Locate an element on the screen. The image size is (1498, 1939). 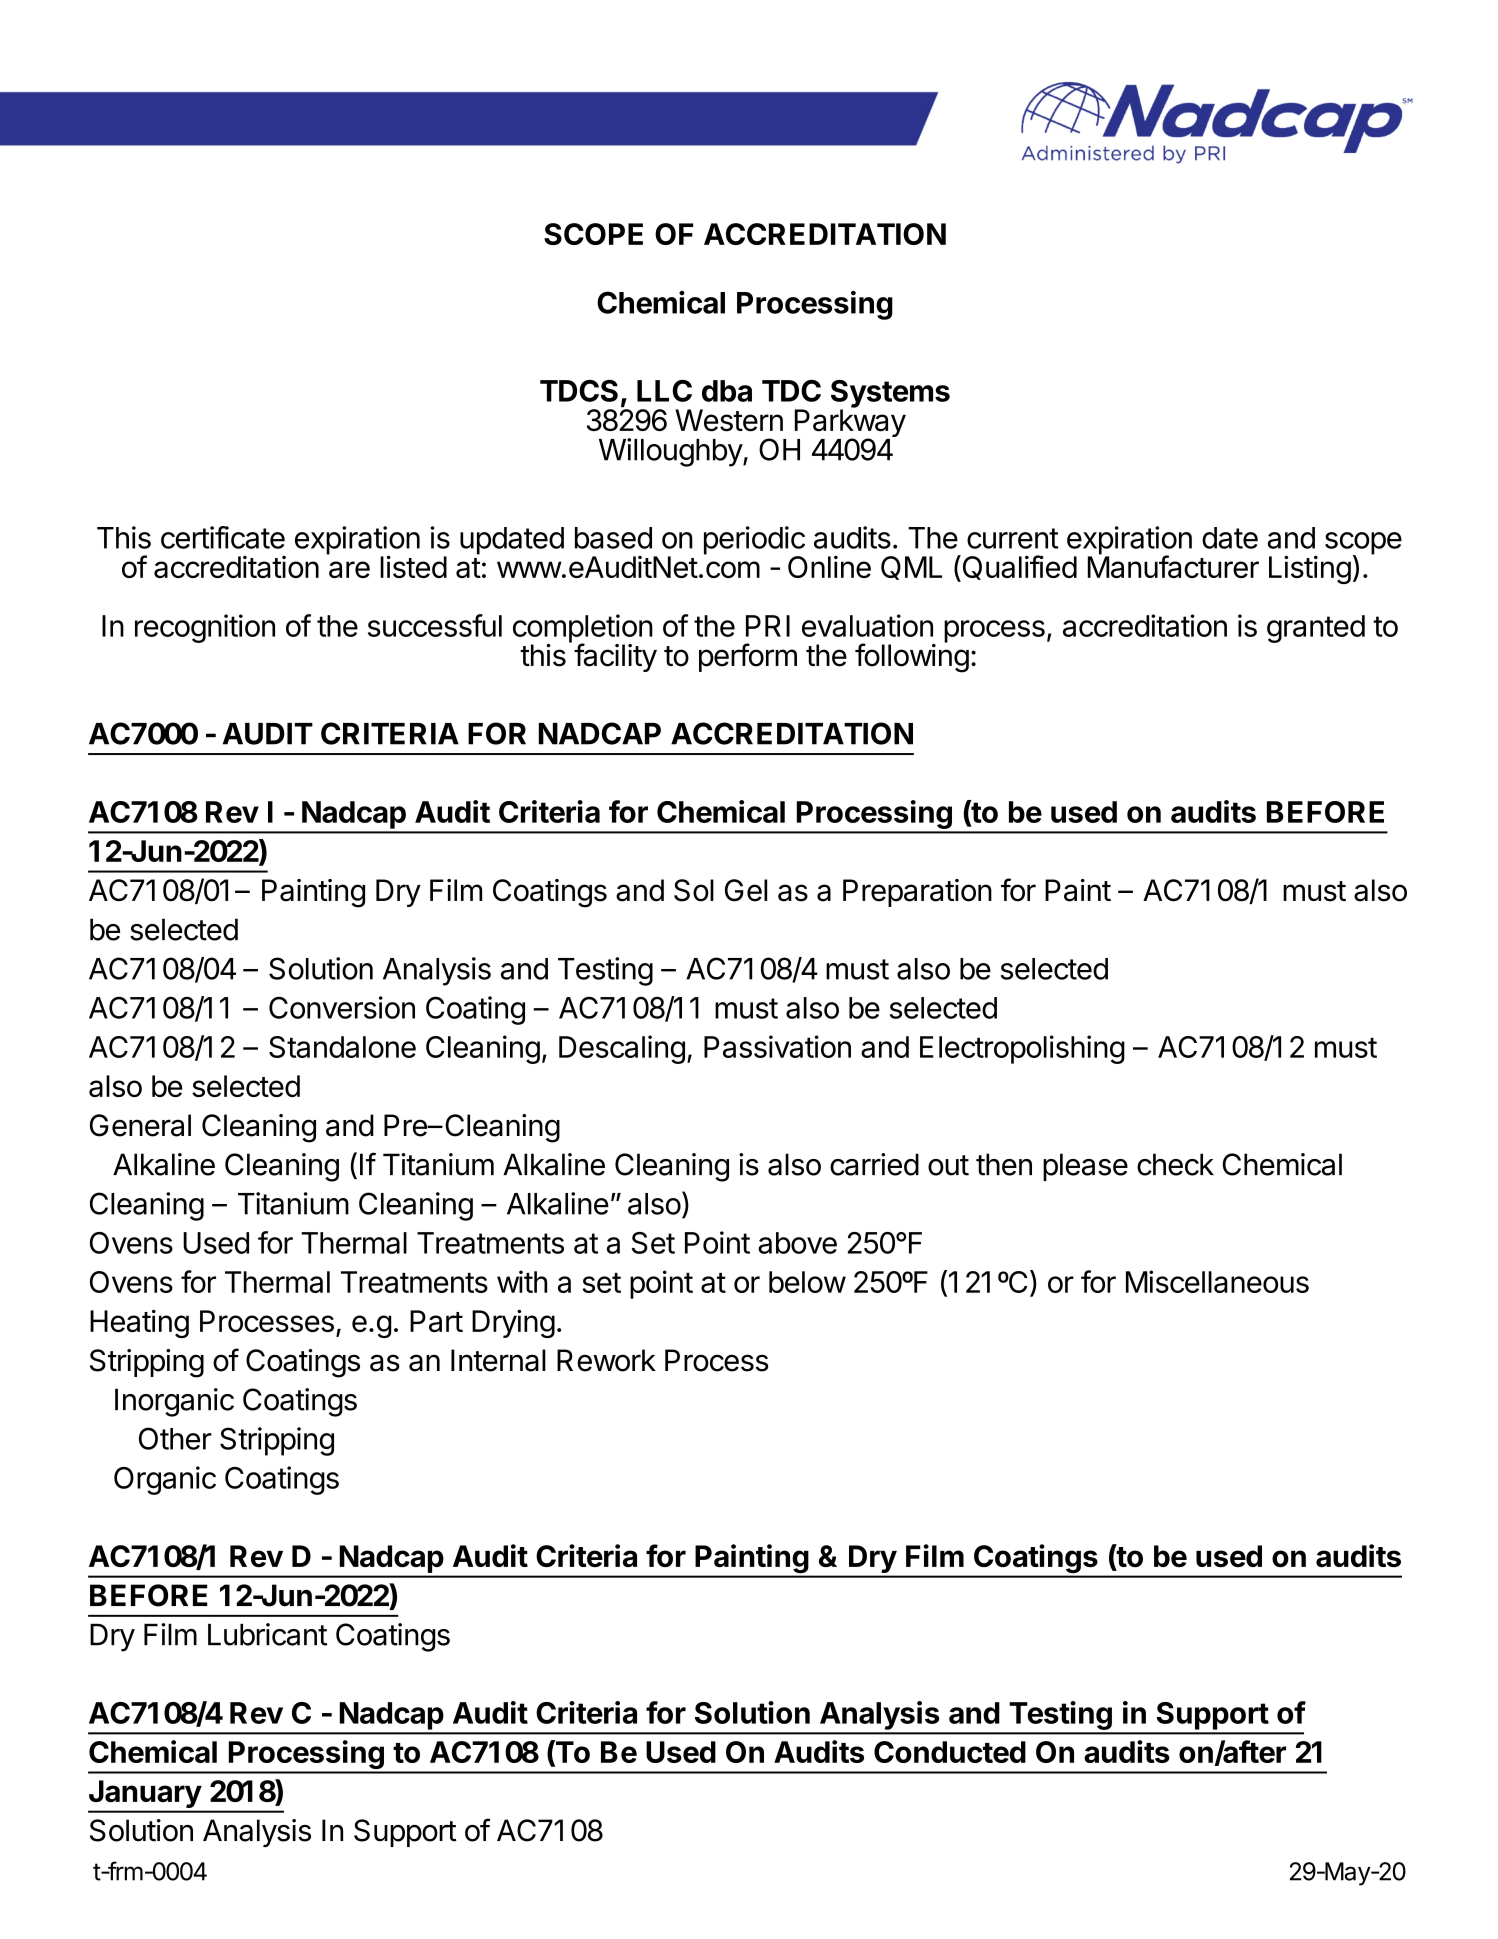
Other is located at coordinates (175, 1438).
